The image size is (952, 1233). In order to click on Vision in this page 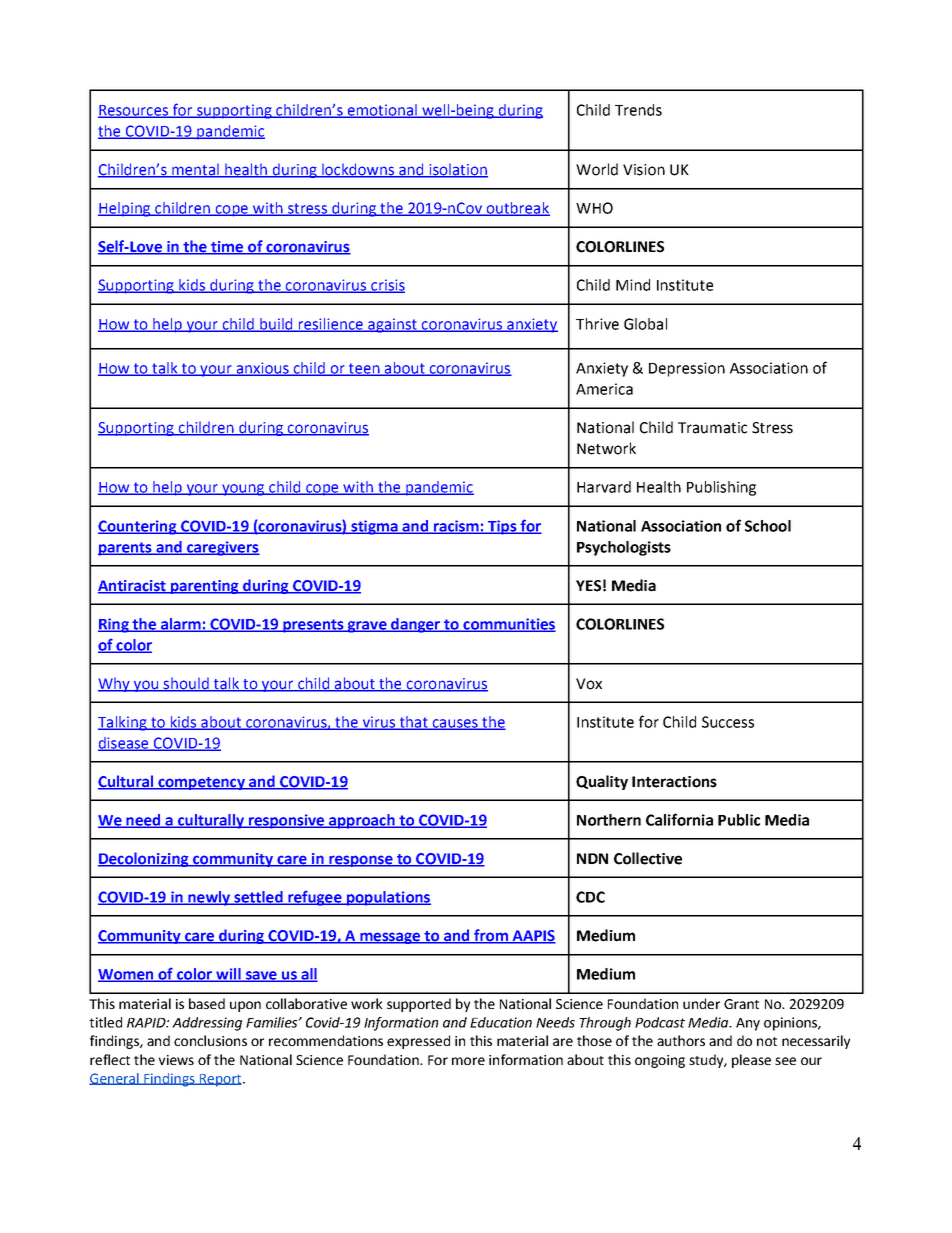, I will do `click(644, 170)`.
